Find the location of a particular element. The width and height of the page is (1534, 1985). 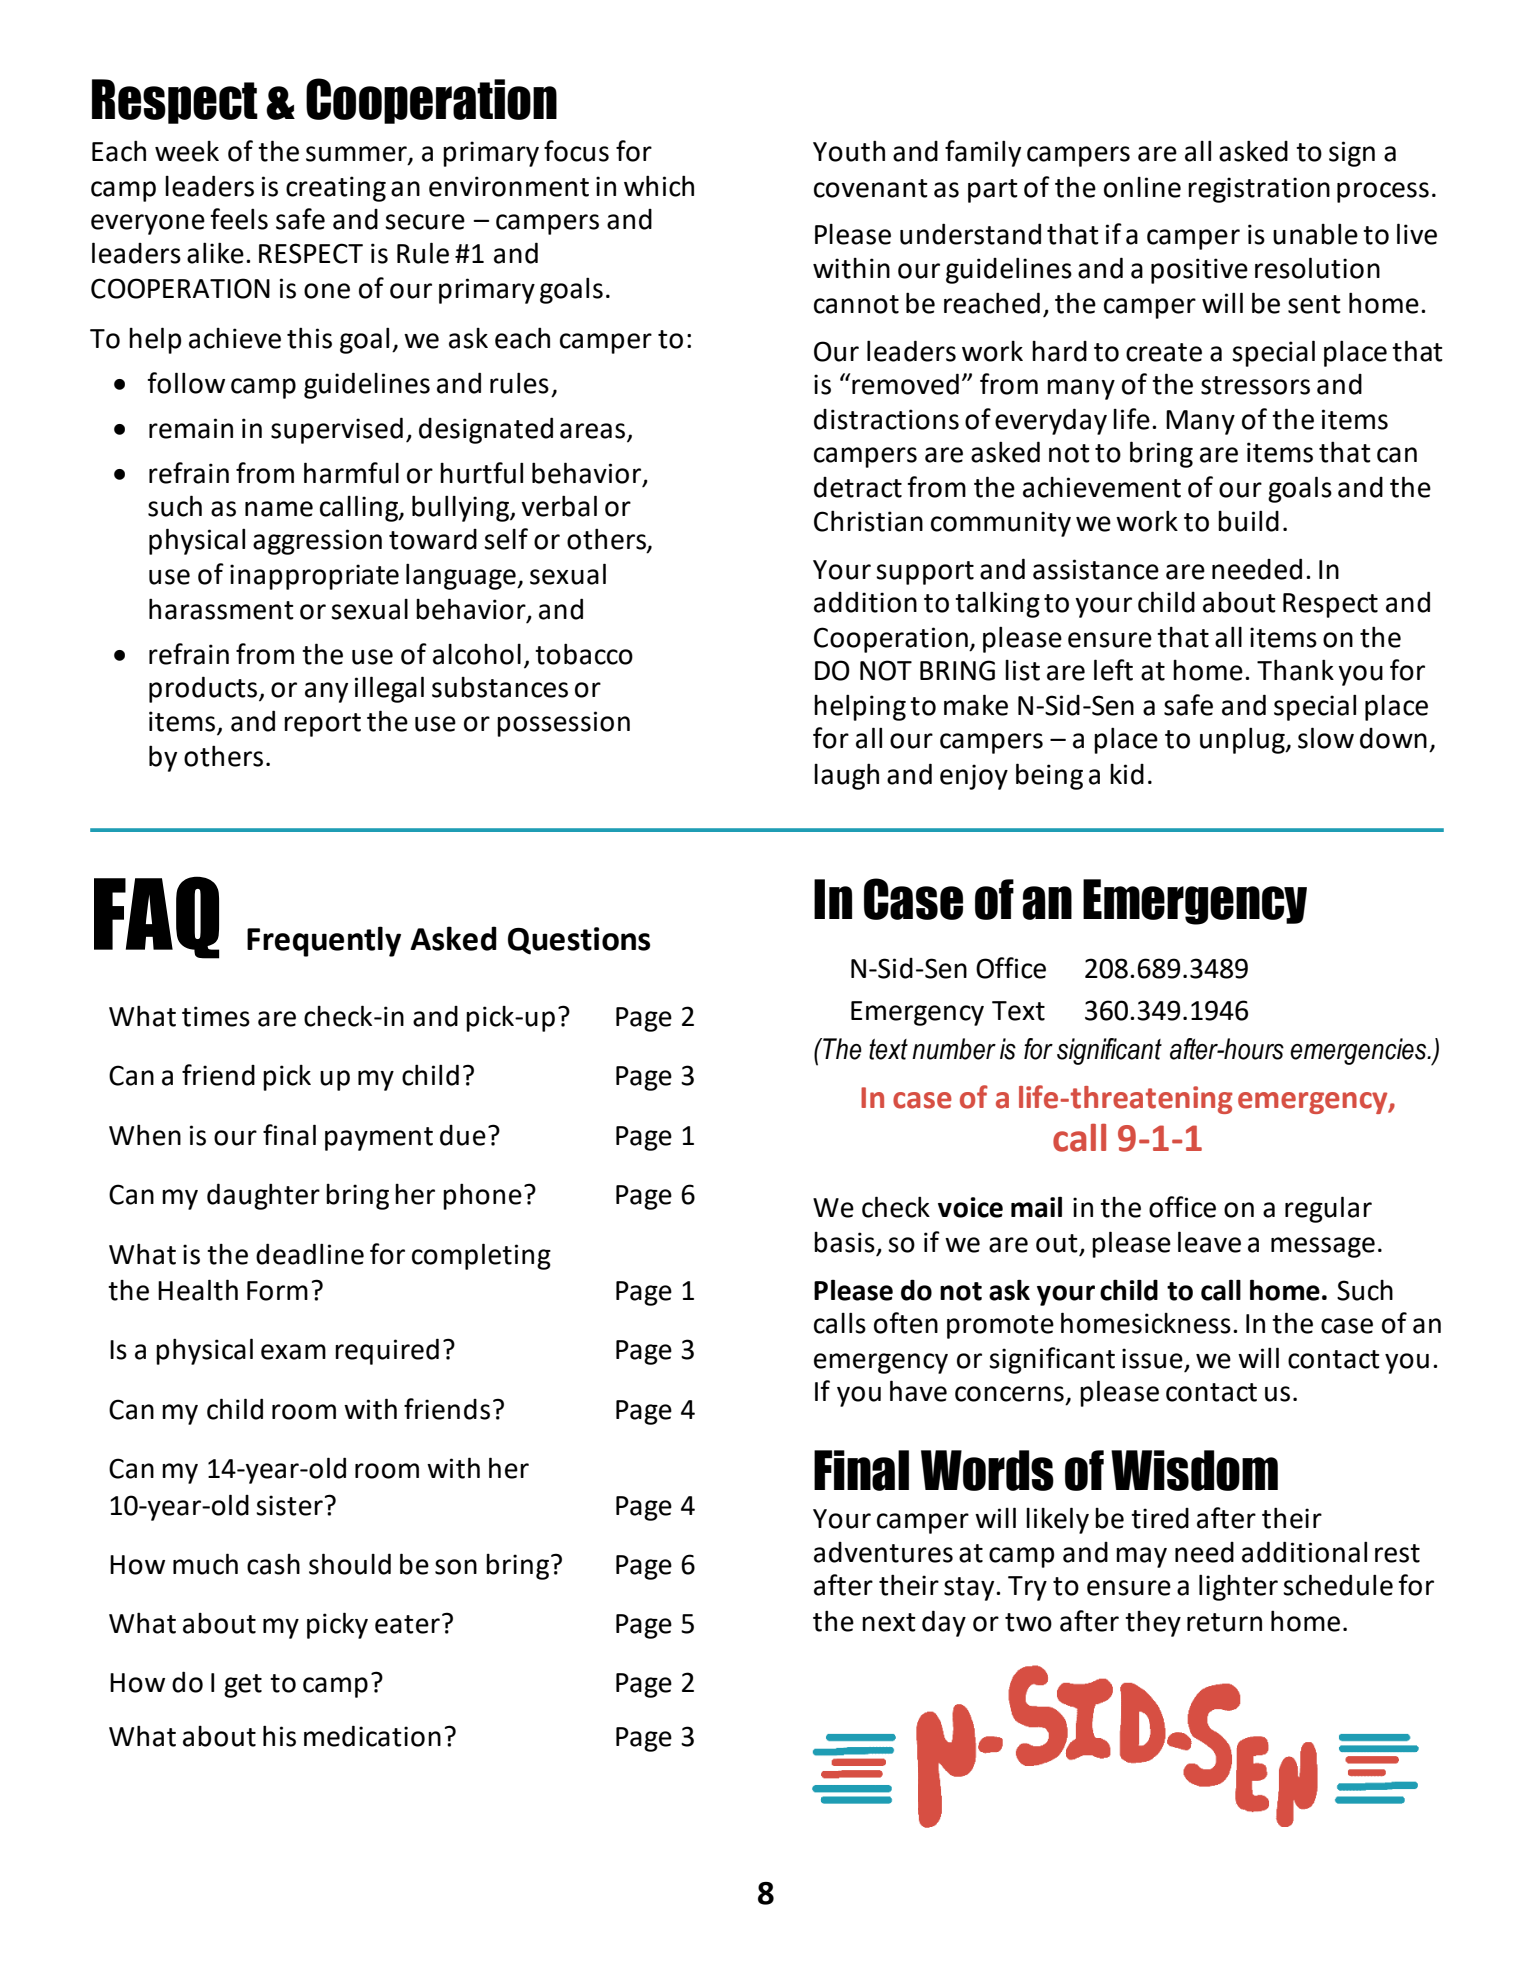

next is located at coordinates (889, 1622).
